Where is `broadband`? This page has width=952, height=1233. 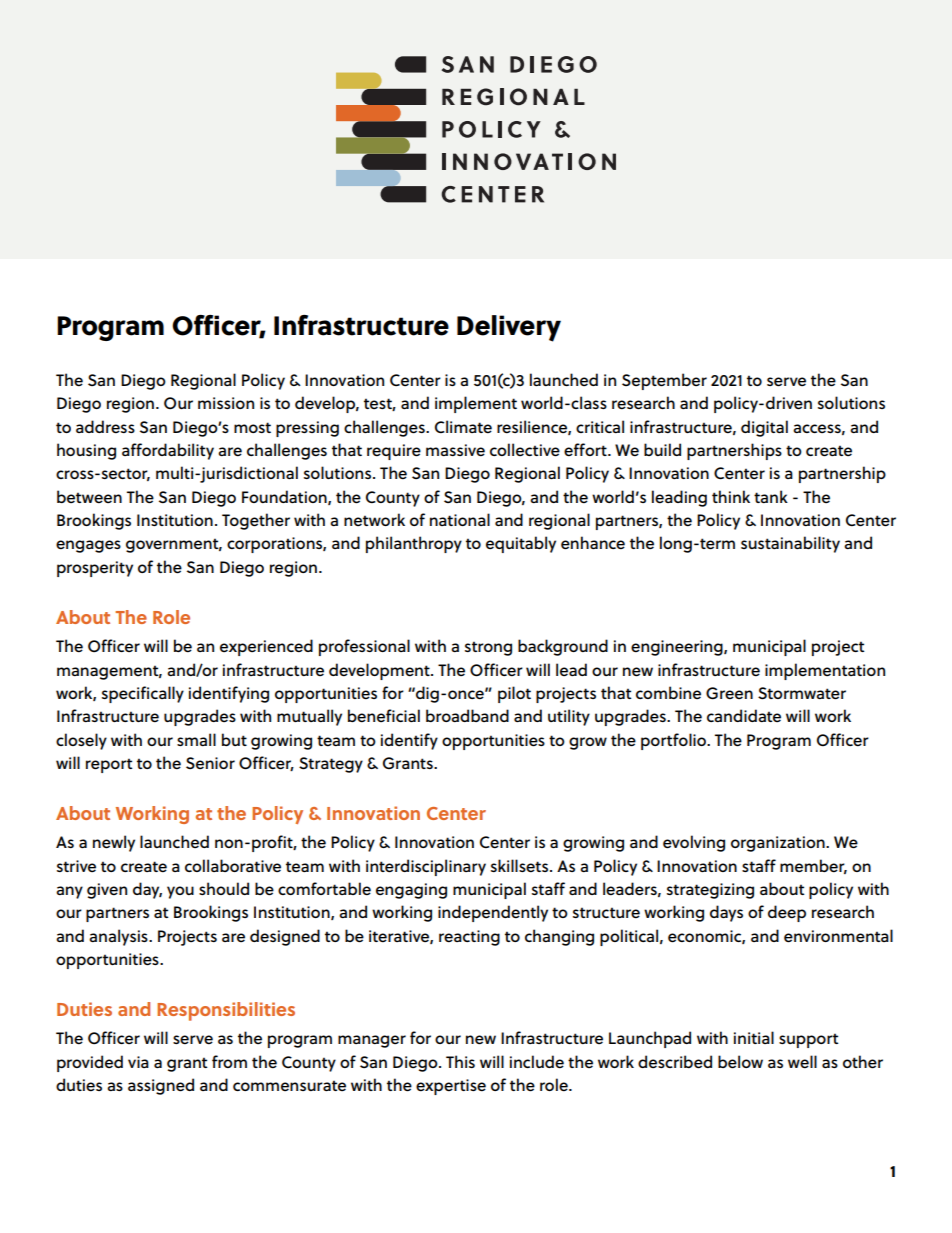
broadband is located at coordinates (467, 715).
